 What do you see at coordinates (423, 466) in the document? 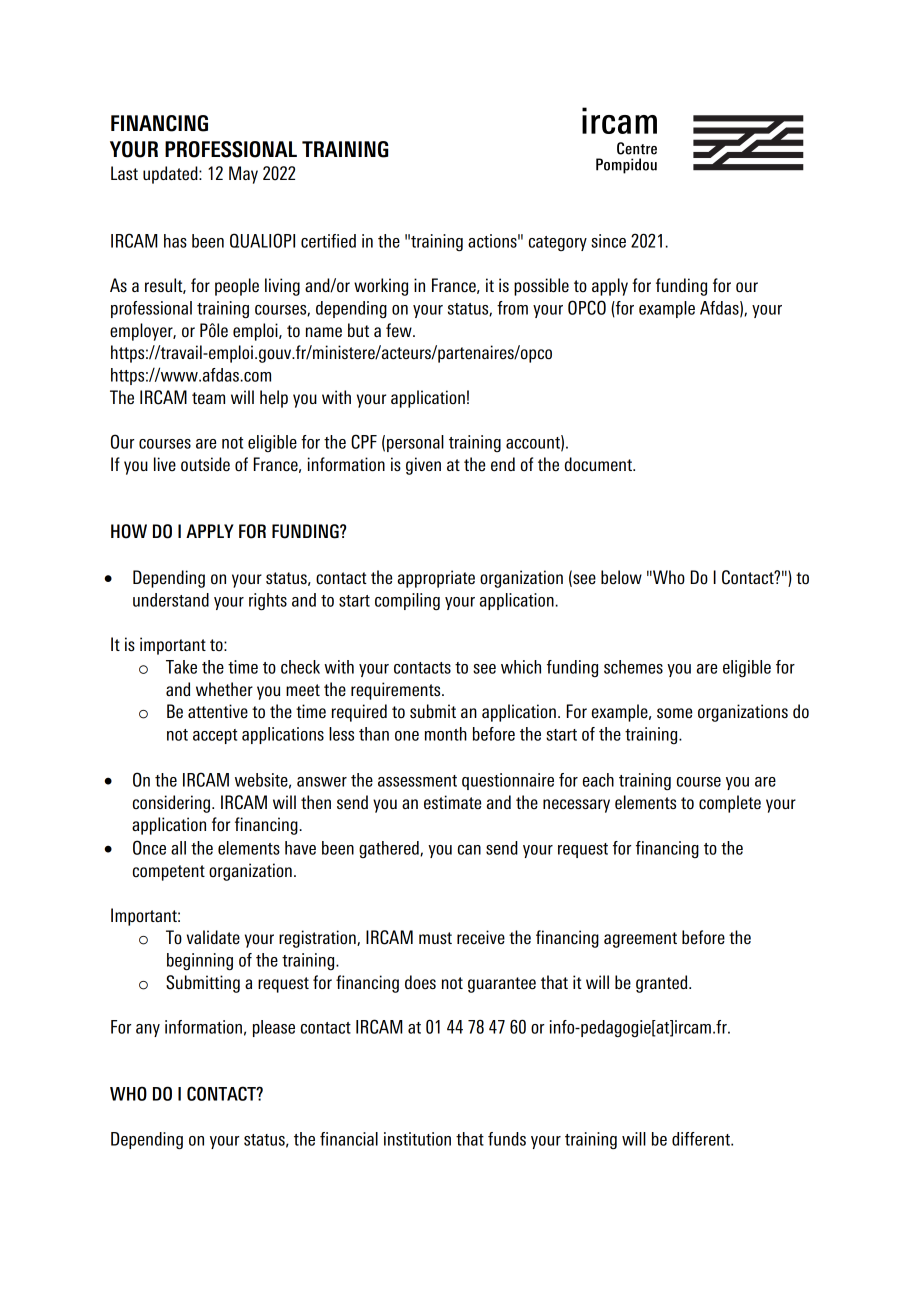
I see `given` at bounding box center [423, 466].
